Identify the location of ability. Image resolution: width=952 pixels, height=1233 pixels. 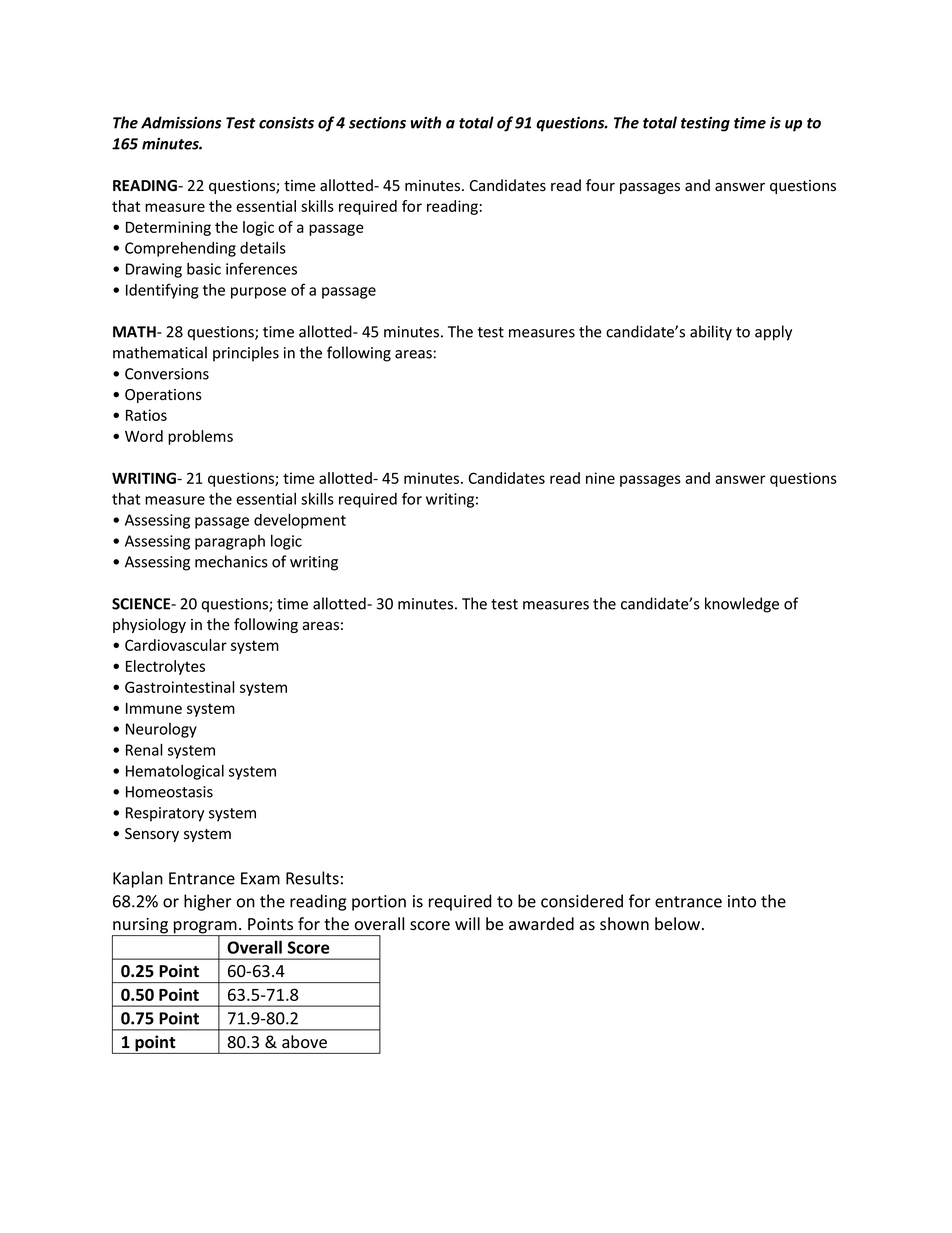
(711, 333).
